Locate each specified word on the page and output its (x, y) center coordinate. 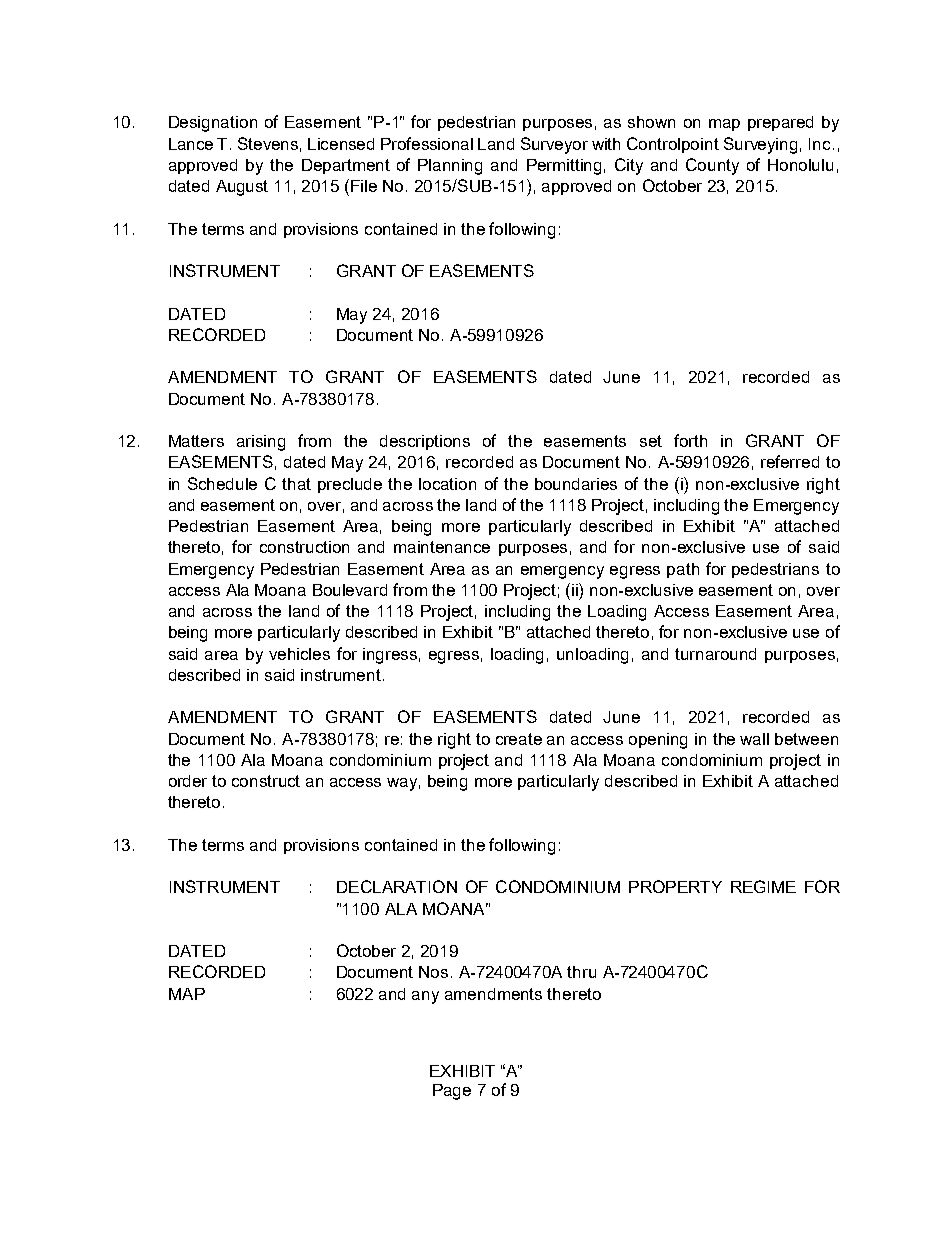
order (188, 781)
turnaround (715, 654)
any (425, 997)
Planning (450, 167)
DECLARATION (397, 886)
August (242, 188)
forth (690, 440)
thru (581, 972)
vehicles (299, 654)
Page (452, 1092)
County (712, 166)
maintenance (442, 547)
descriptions (425, 442)
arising (261, 443)
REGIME (763, 886)
